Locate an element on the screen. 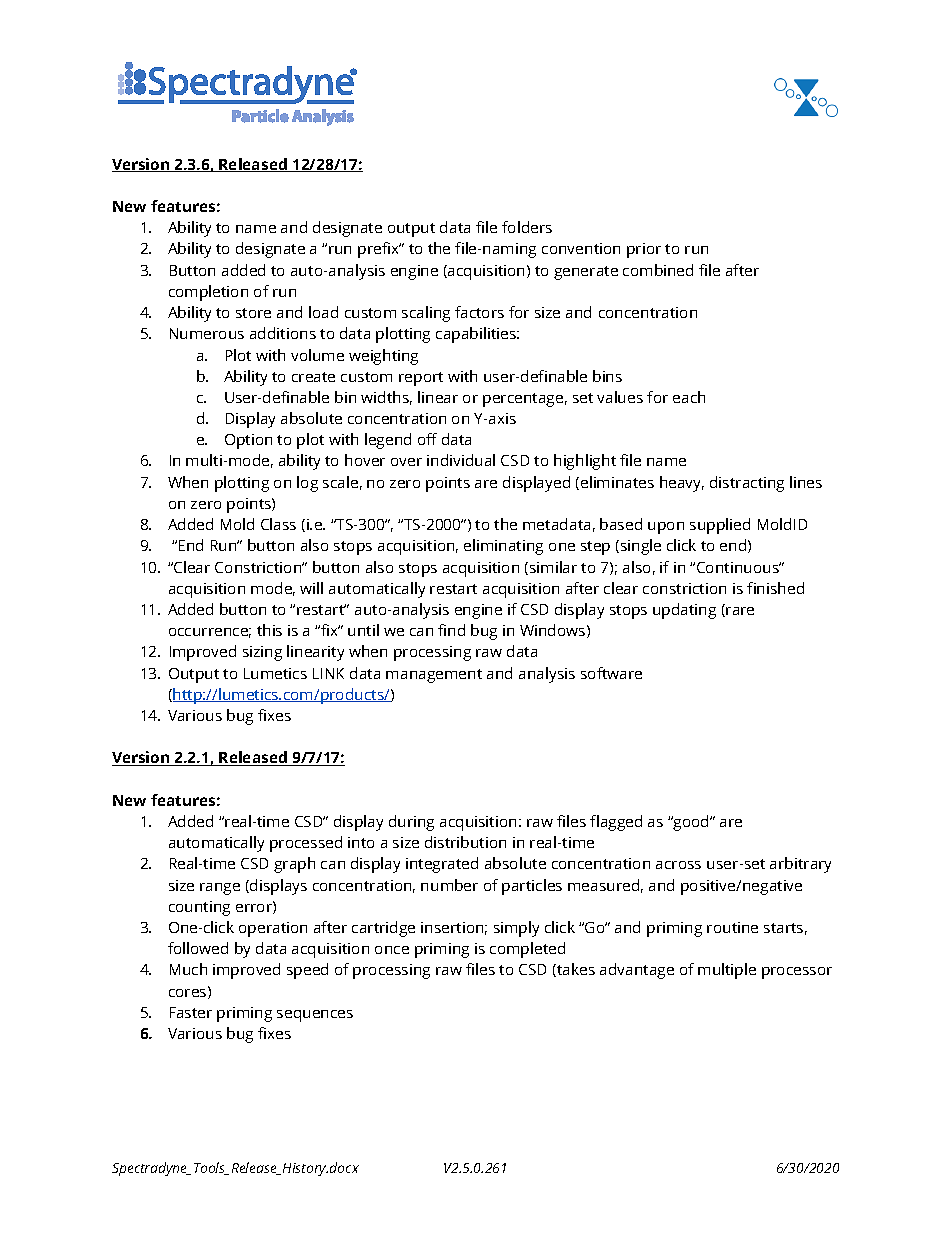 Image resolution: width=952 pixels, height=1233 pixels. completed is located at coordinates (527, 950).
